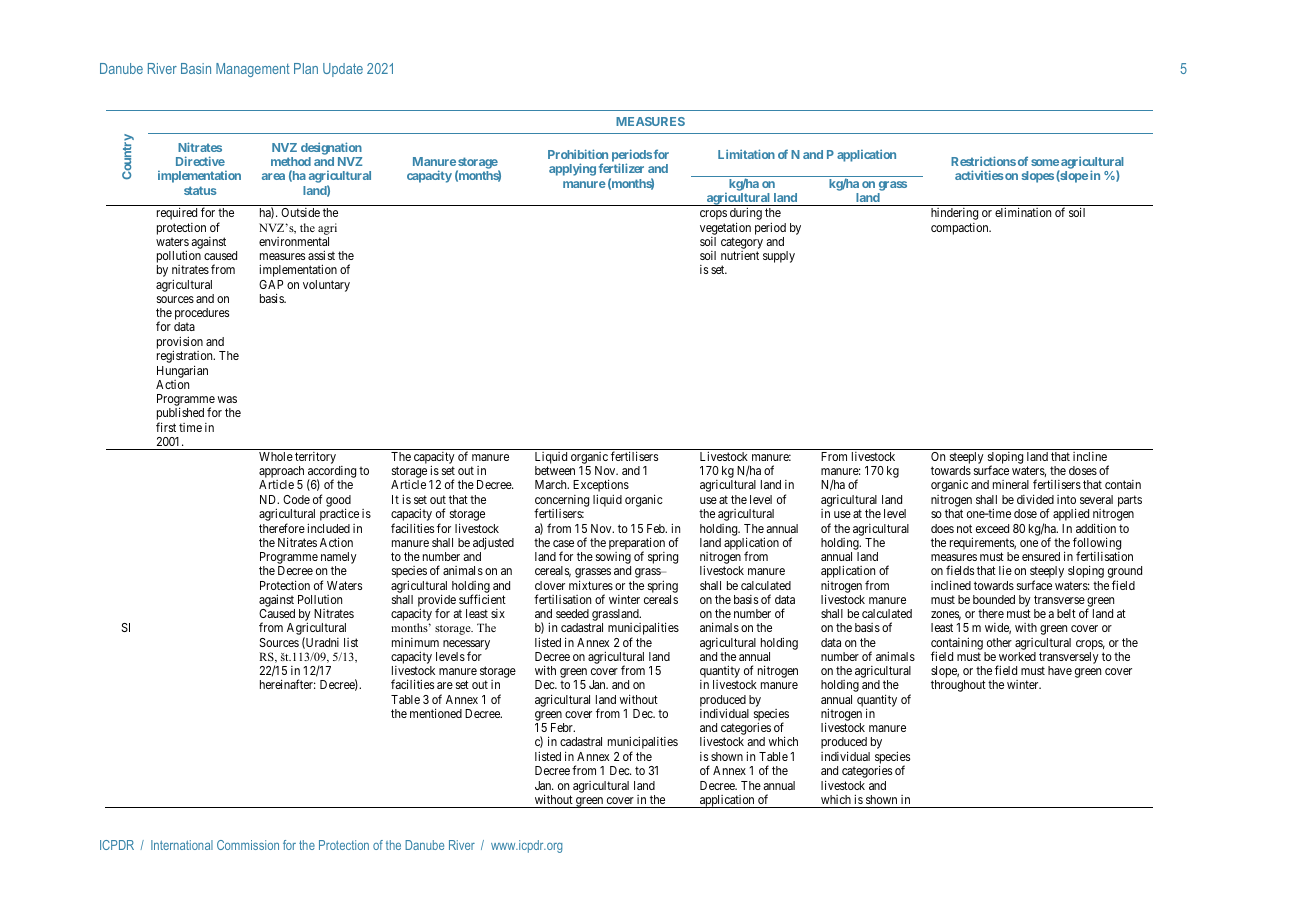 The width and height of the image is (1308, 924). Describe the element at coordinates (572, 613) in the image. I see `seeded` at that location.
